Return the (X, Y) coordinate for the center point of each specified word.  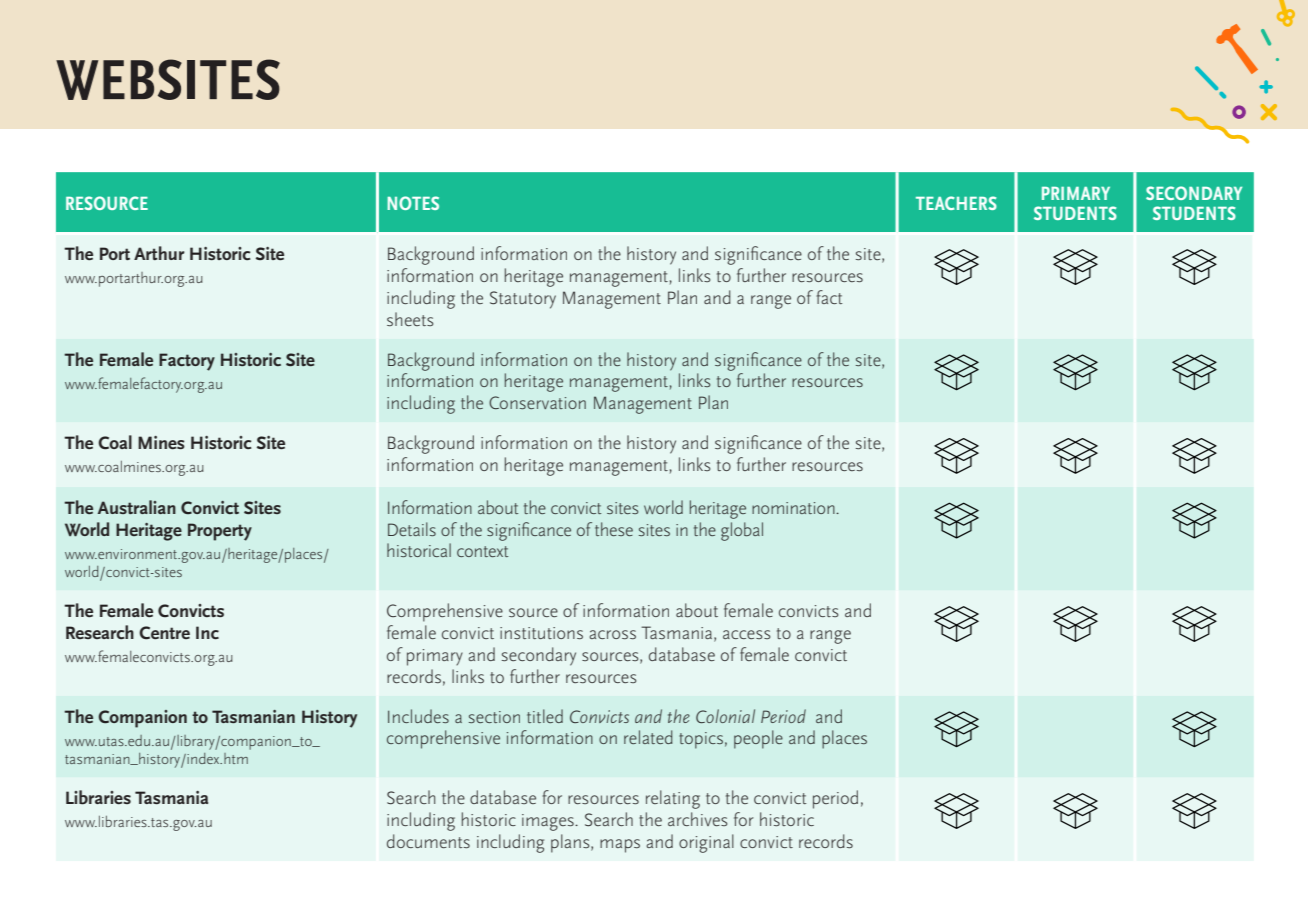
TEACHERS (956, 203)
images (549, 822)
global (742, 531)
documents (428, 841)
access (746, 634)
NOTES (413, 203)
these (614, 529)
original (706, 843)
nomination (794, 508)
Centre (164, 633)
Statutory (523, 300)
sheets (410, 319)
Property (220, 532)
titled (545, 716)
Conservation (537, 402)
